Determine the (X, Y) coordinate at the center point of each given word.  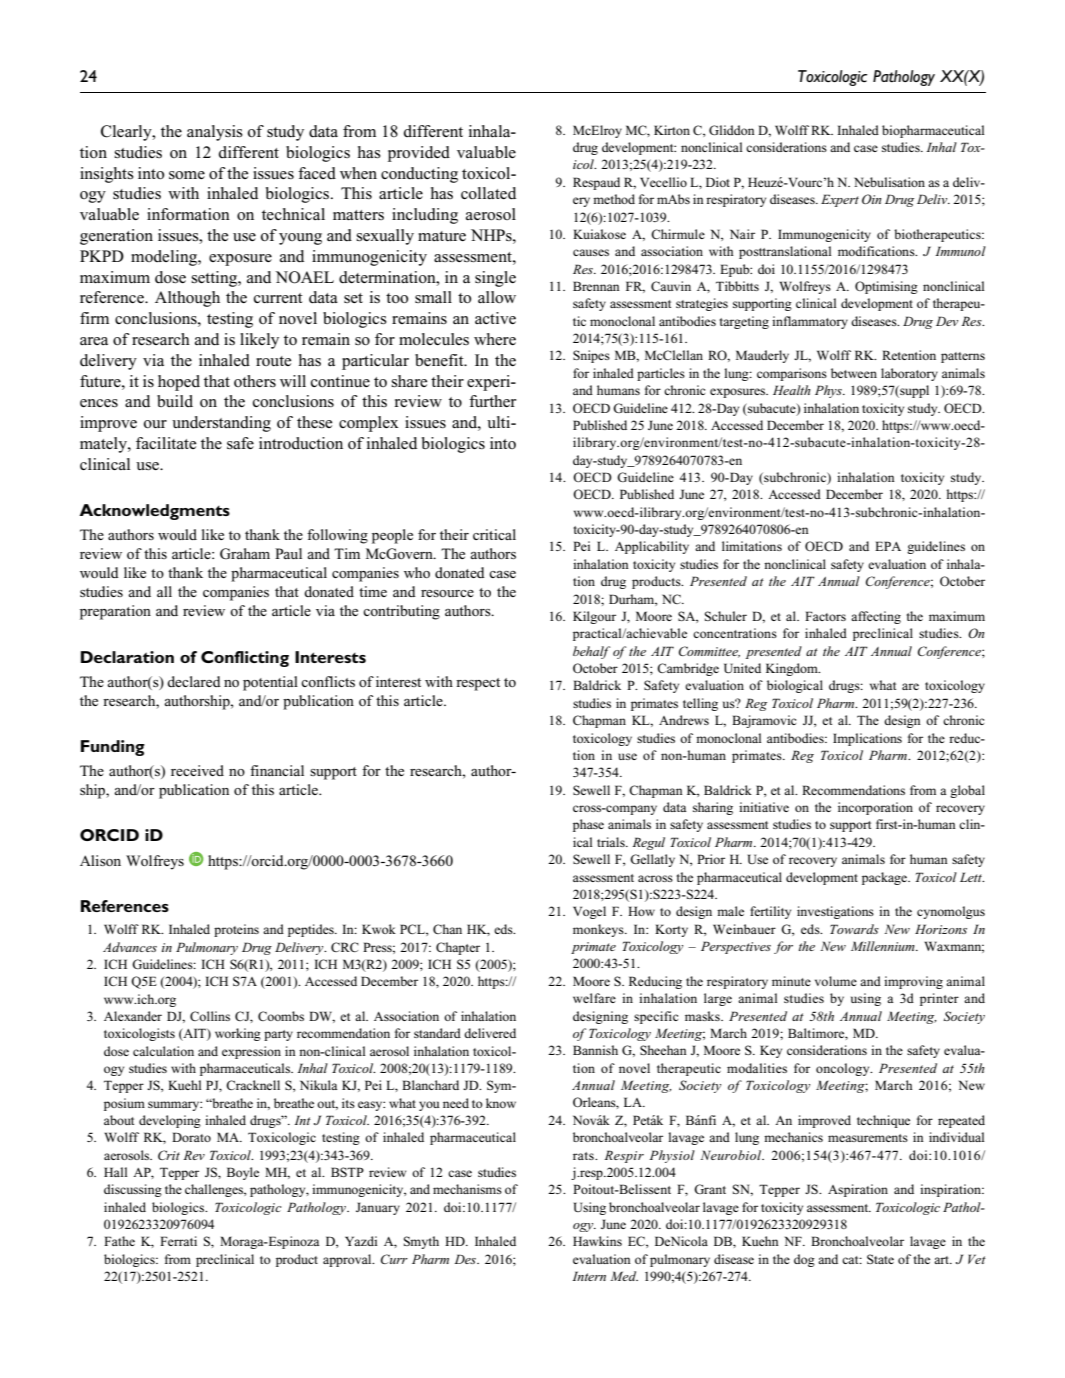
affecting (876, 617)
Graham (245, 553)
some (187, 175)
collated (488, 193)
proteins (236, 930)
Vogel (589, 912)
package (885, 878)
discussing (133, 1190)
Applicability (652, 547)
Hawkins (597, 1241)
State (880, 1259)
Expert (840, 200)
